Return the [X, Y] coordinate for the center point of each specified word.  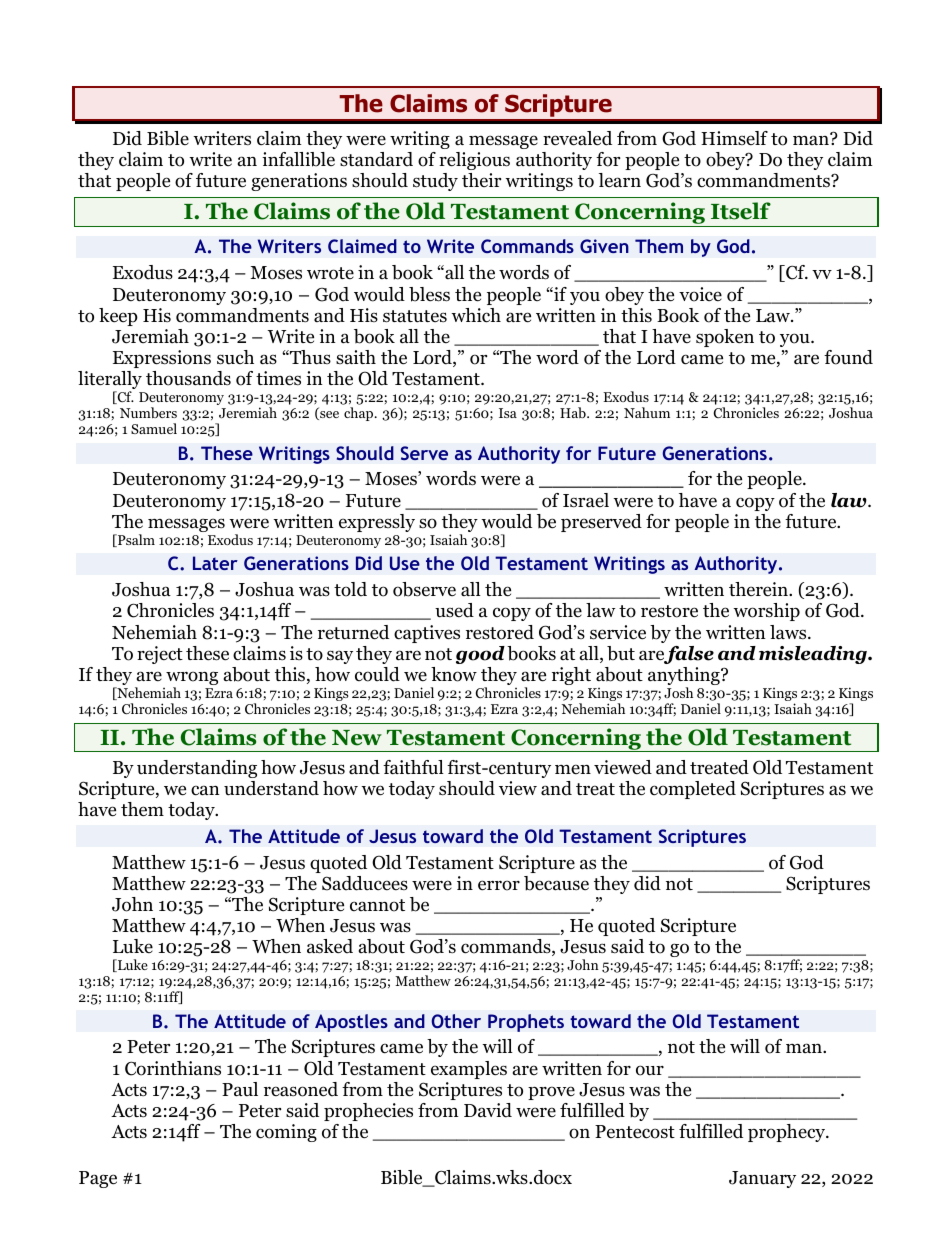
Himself [734, 138]
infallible [298, 159]
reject [160, 655]
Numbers [148, 412]
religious [474, 161]
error [499, 885]
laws [789, 632]
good [480, 655]
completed [693, 790]
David [488, 1110]
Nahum [647, 412]
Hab [574, 412]
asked [330, 946]
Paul [240, 1089]
